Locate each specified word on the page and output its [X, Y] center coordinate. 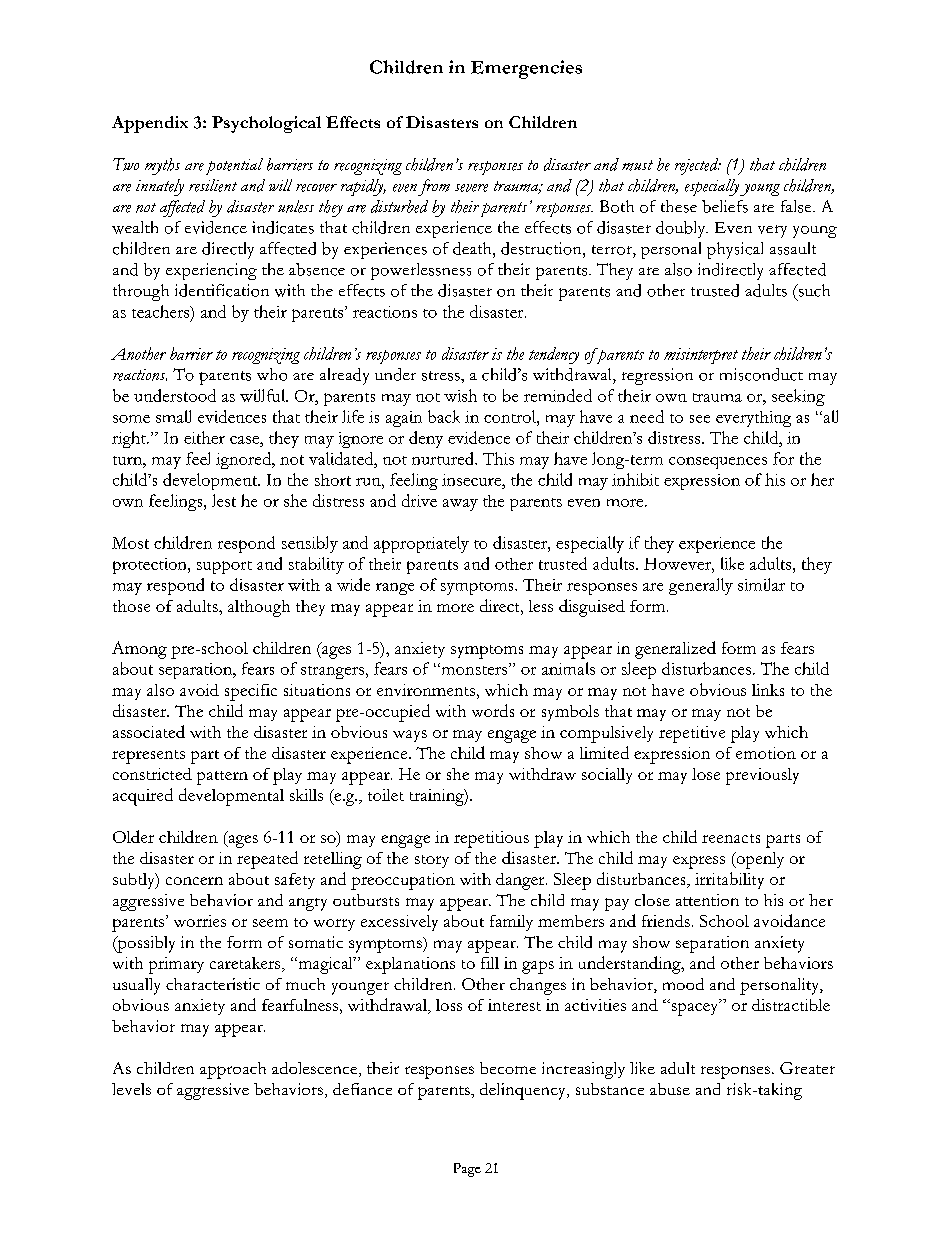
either [204, 437]
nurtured [444, 458]
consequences [718, 463]
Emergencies [526, 69]
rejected [698, 166]
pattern [222, 778]
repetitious [491, 839]
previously [762, 776]
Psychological [266, 124]
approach [233, 1070]
